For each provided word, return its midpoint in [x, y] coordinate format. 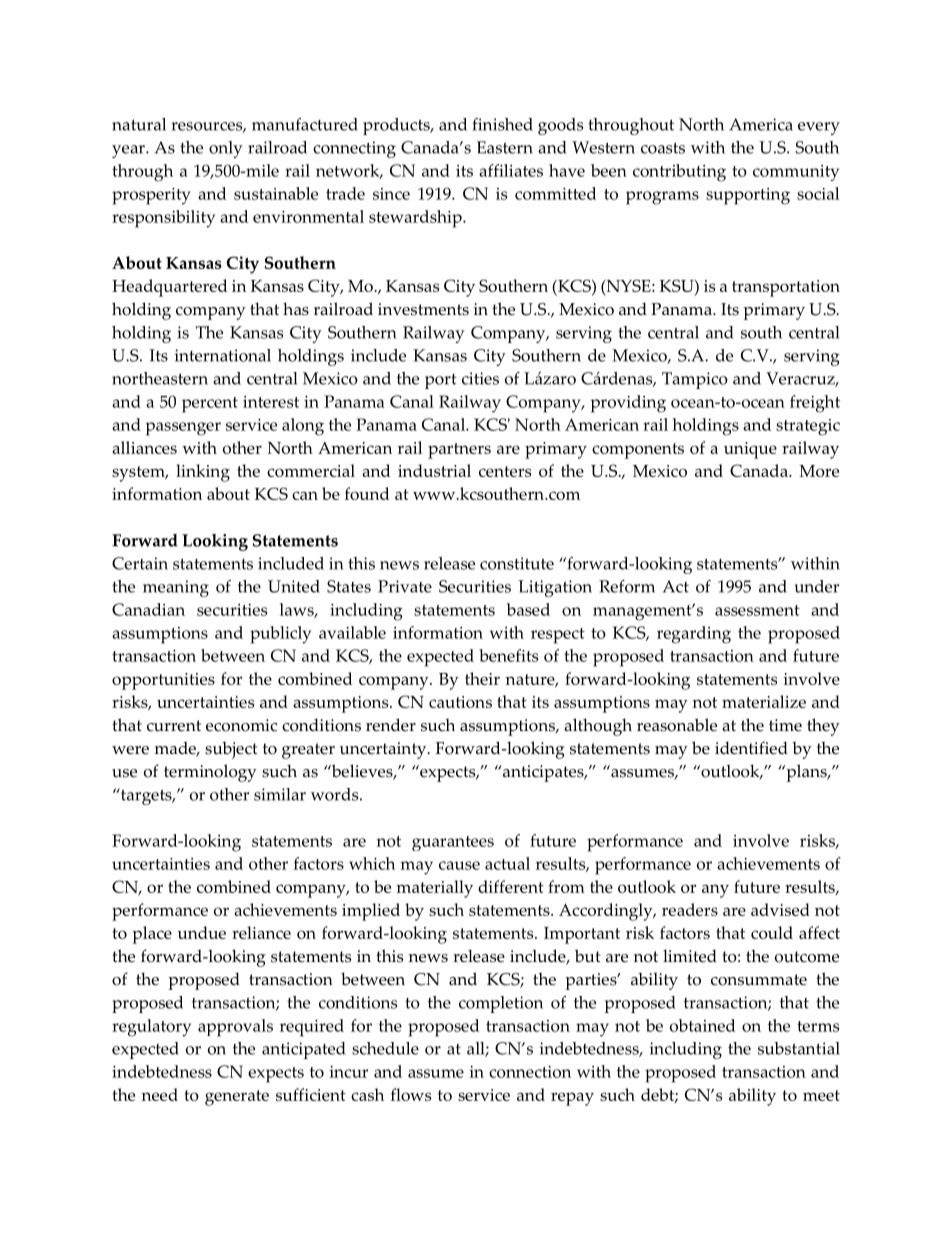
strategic [808, 427]
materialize [764, 701]
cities [480, 378]
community [796, 173]
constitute [517, 563]
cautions [460, 702]
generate [237, 1098]
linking [203, 473]
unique [750, 450]
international [223, 355]
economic [241, 725]
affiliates [511, 170]
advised [780, 909]
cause [459, 865]
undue [202, 932]
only [226, 149]
